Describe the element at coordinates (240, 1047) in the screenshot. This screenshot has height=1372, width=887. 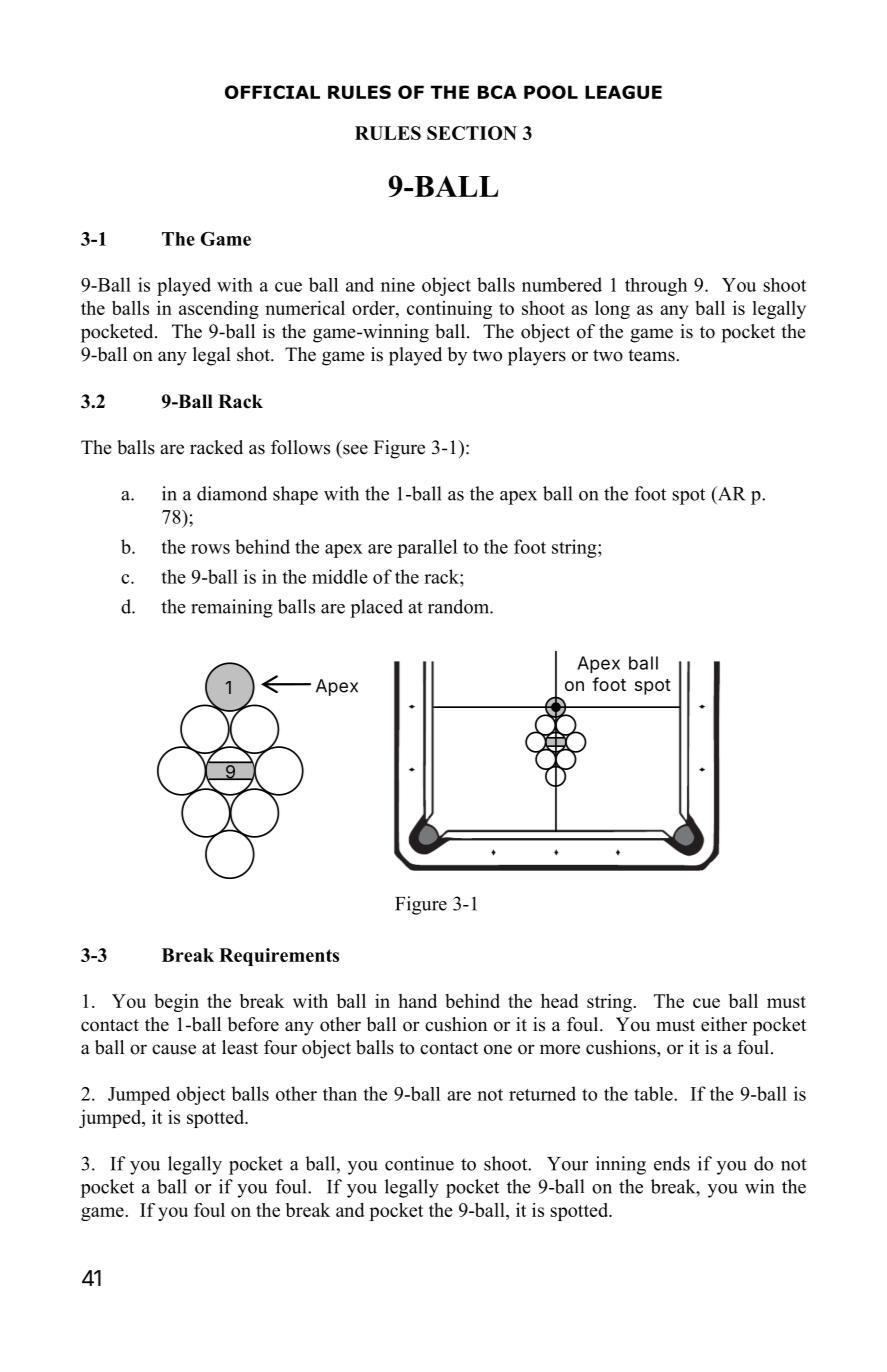
I see `least` at that location.
